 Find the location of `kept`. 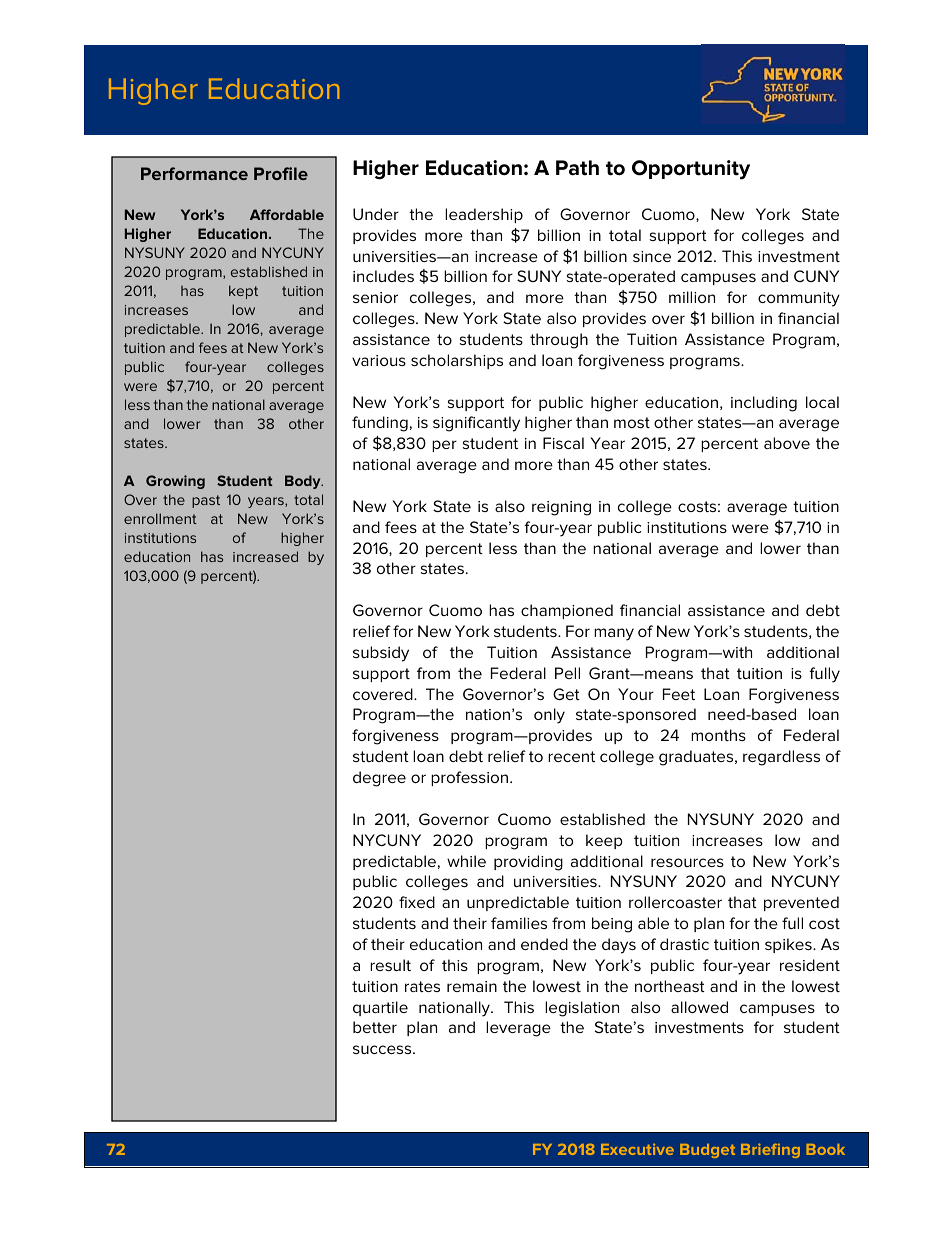

kept is located at coordinates (243, 292).
